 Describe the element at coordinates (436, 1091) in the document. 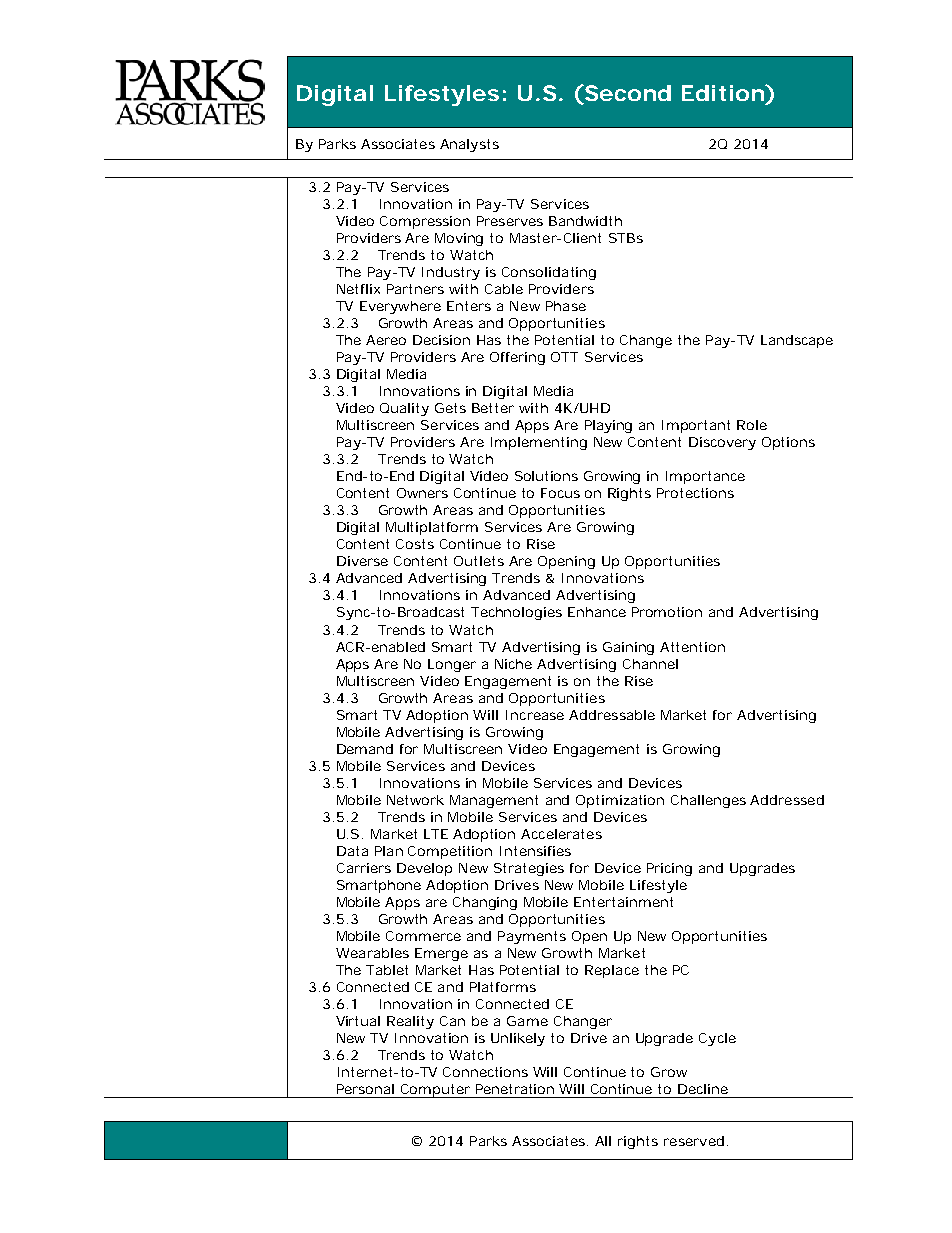

I see `Computer` at that location.
